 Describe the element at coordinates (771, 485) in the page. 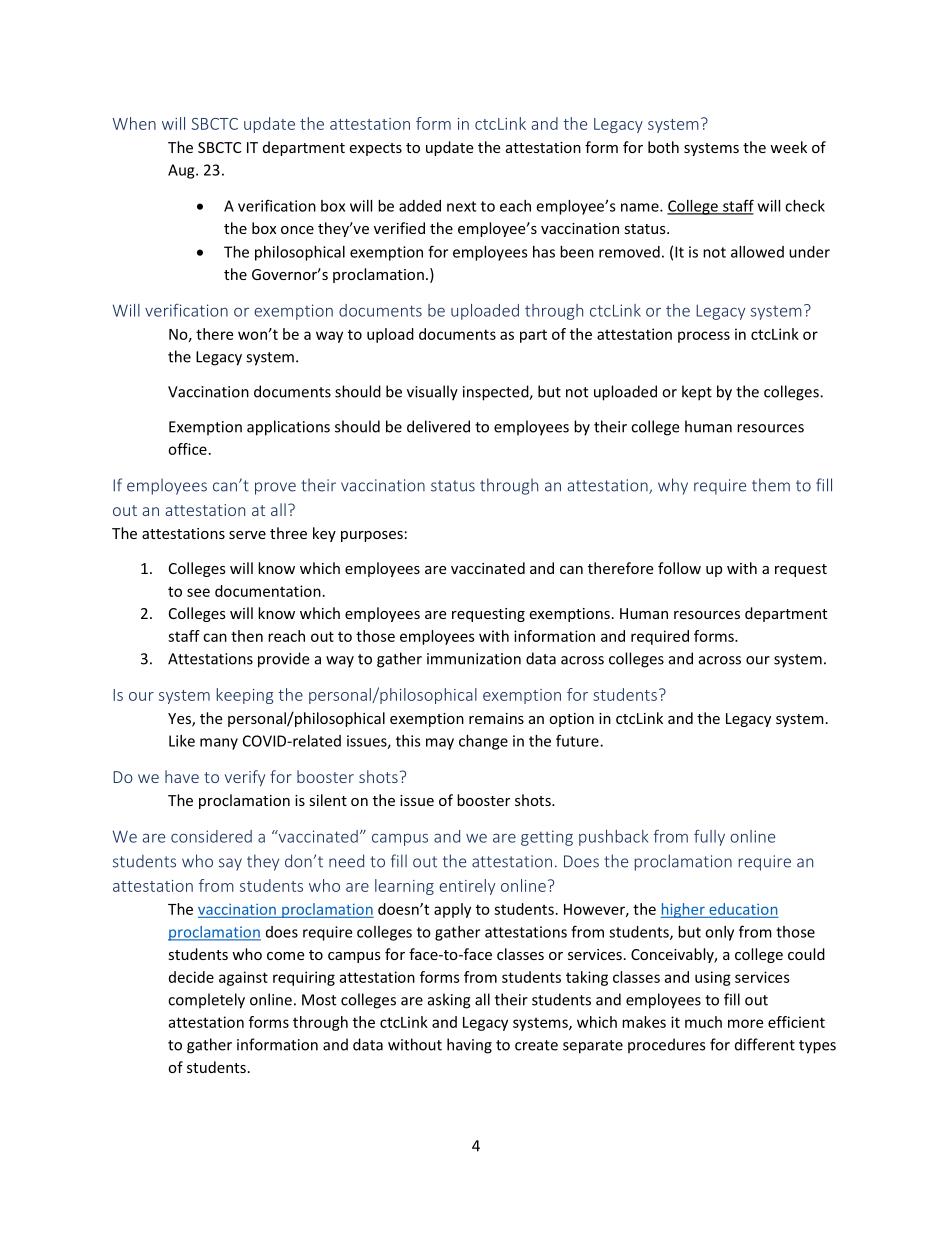

I see `them` at that location.
